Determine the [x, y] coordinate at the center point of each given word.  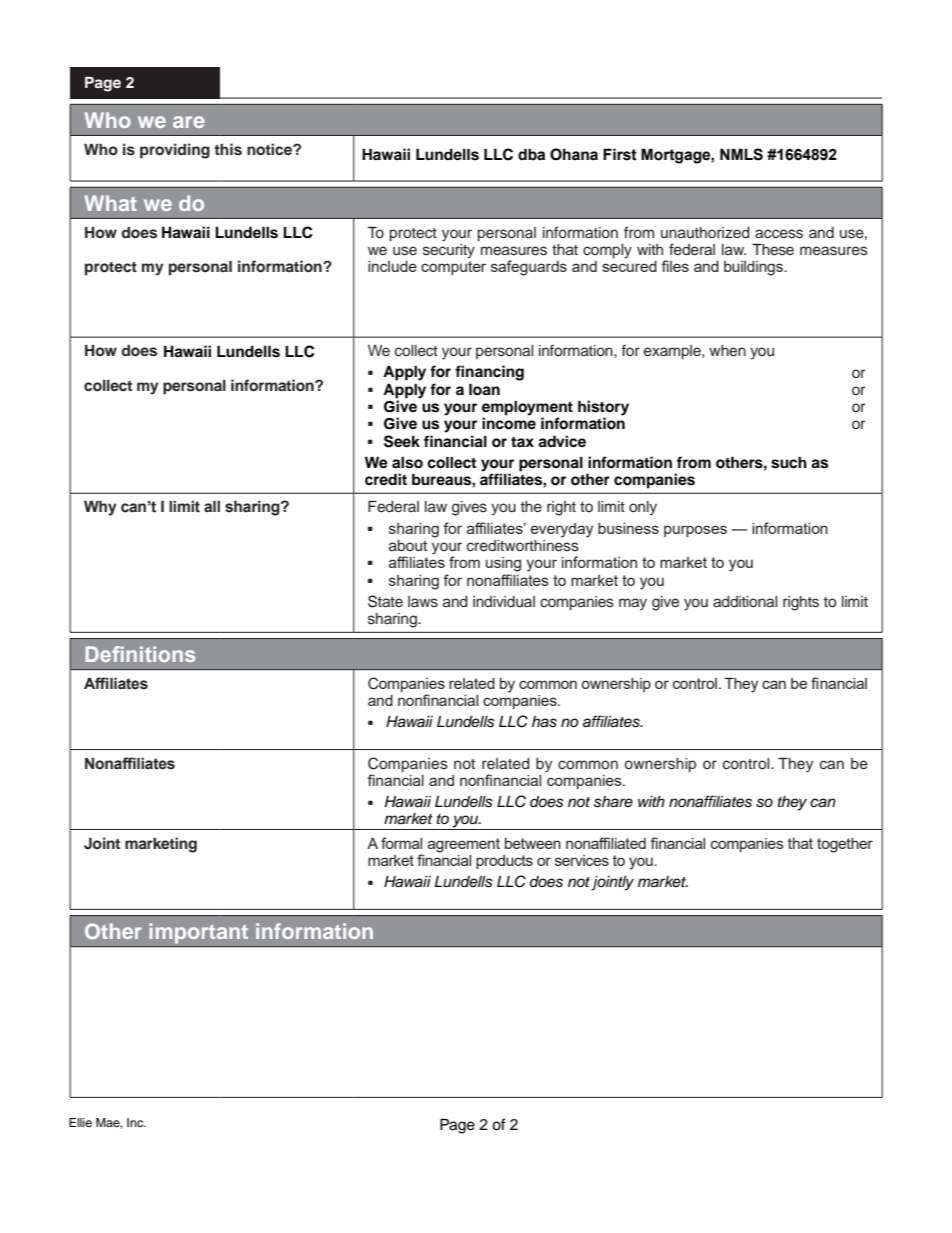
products [504, 862]
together [845, 845]
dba [531, 154]
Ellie [80, 1122]
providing [175, 151]
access [779, 234]
